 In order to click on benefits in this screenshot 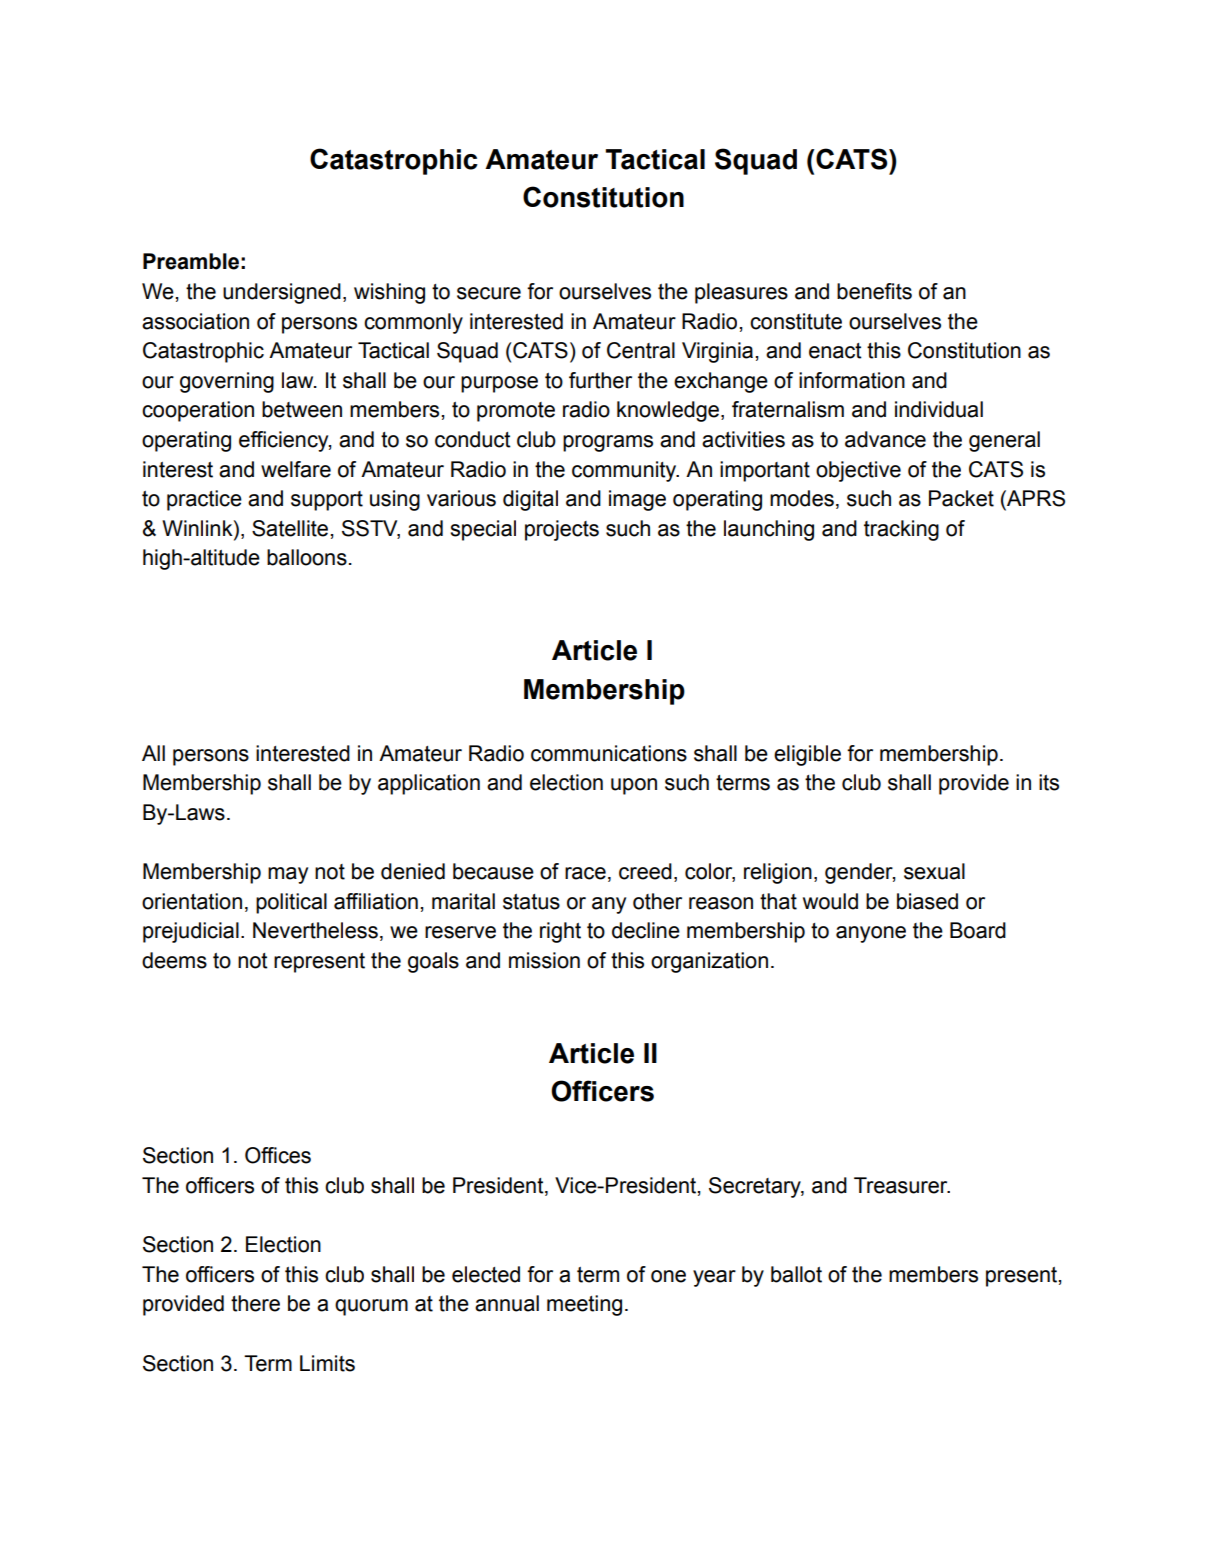, I will do `click(874, 291)`.
